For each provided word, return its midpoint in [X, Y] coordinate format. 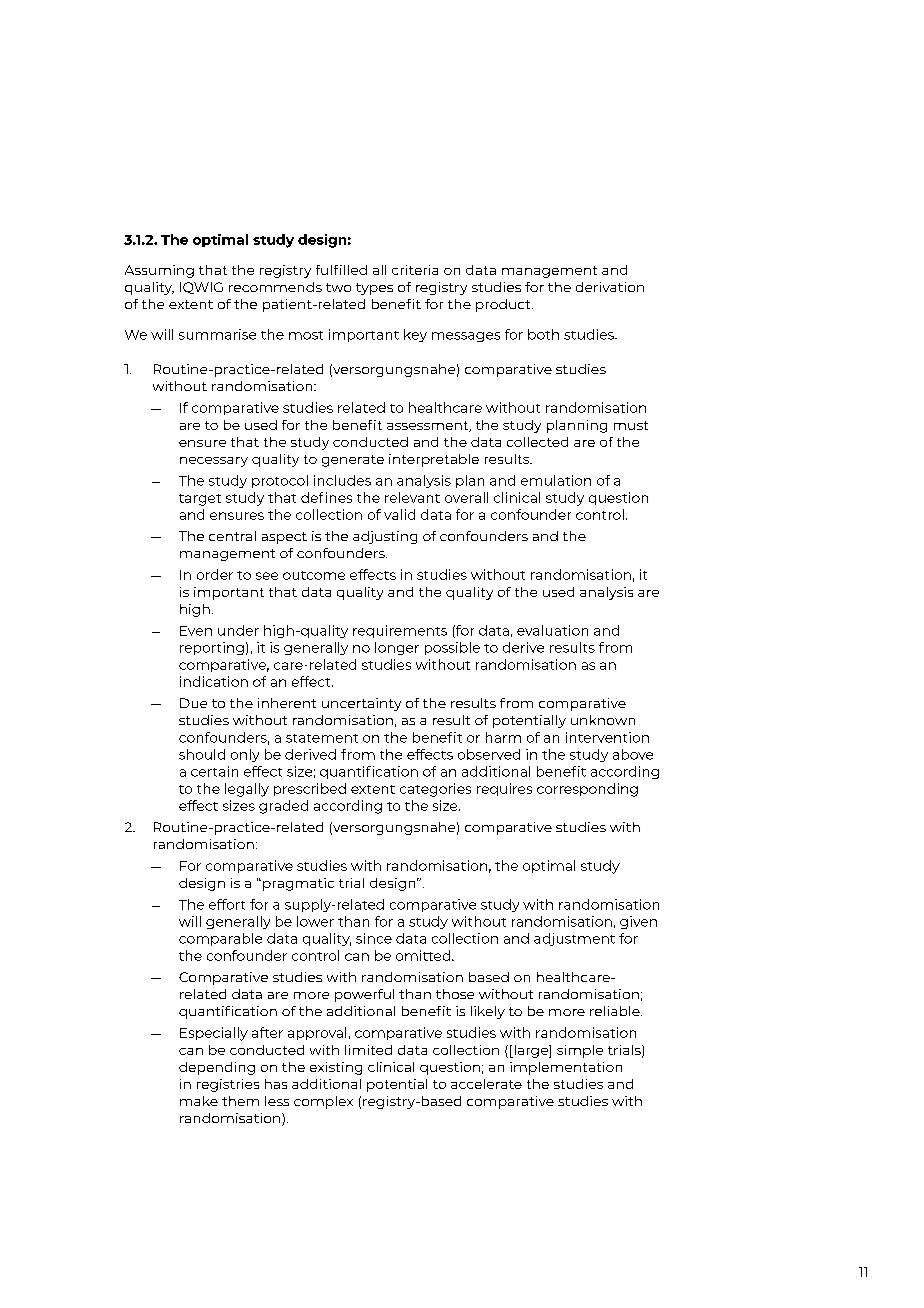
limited [368, 1050]
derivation [610, 287]
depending [217, 1068]
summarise [217, 334]
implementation [566, 1068]
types [374, 289]
